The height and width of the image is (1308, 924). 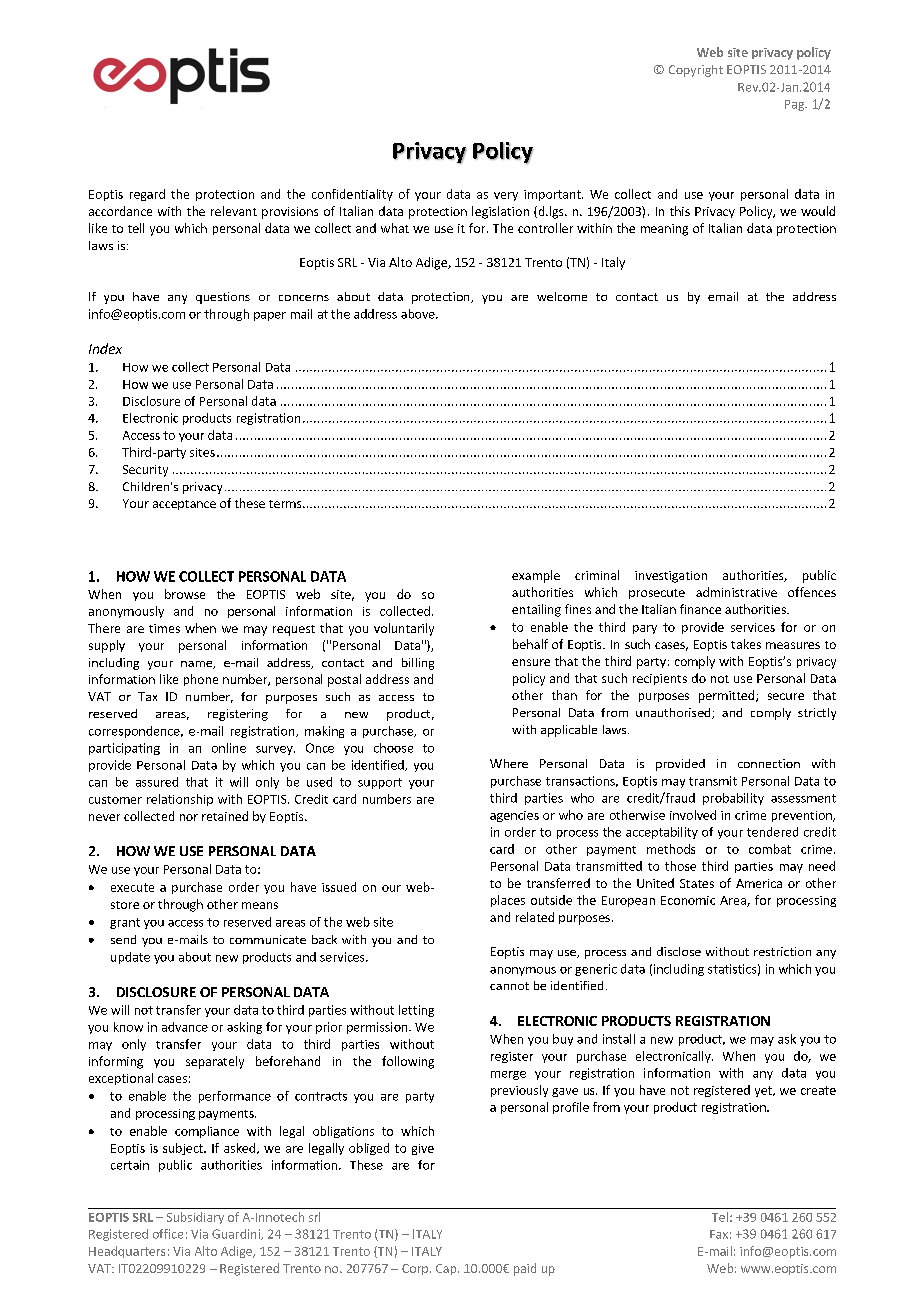 What do you see at coordinates (696, 71) in the image?
I see `Copyright` at bounding box center [696, 71].
